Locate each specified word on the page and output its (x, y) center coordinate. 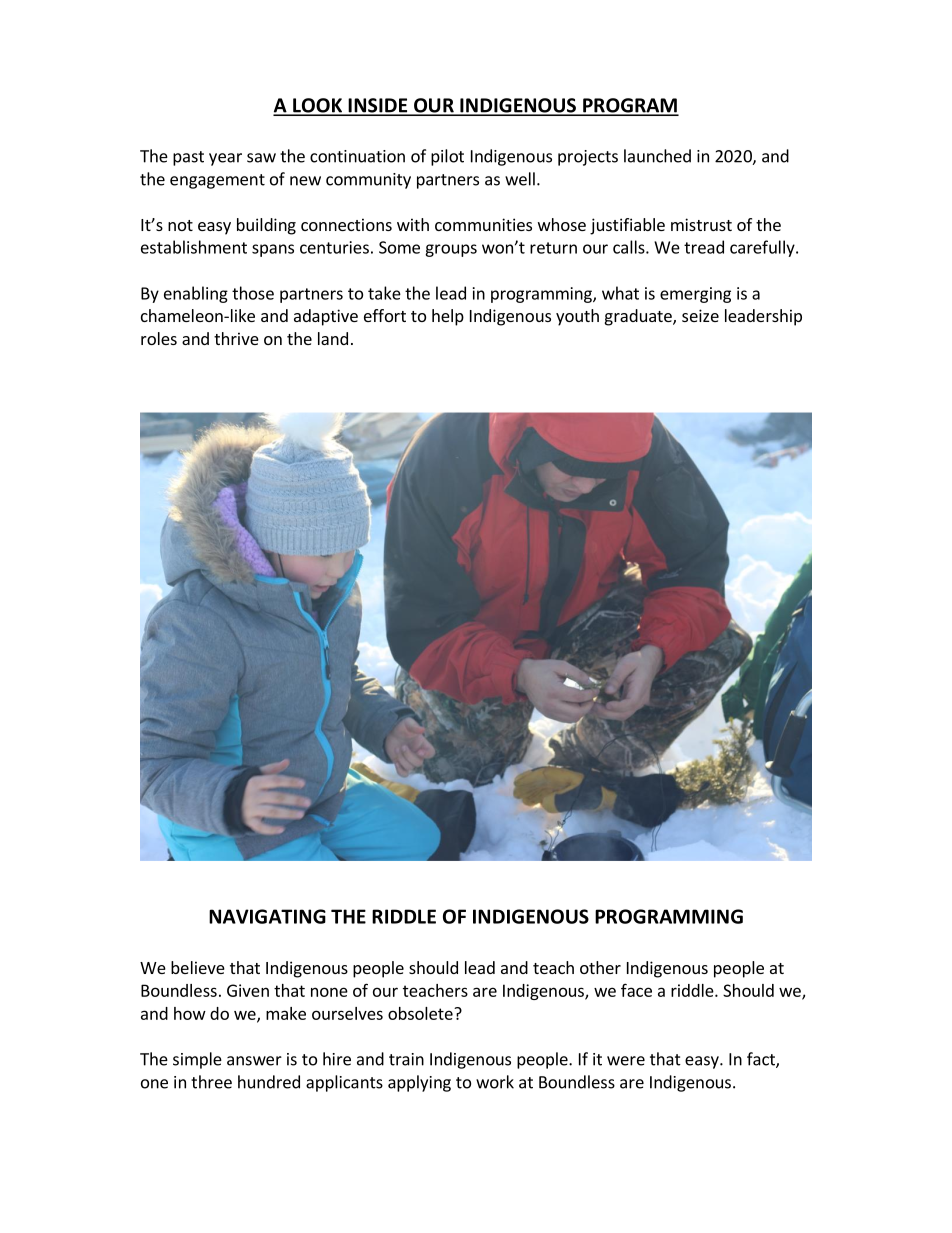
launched (657, 156)
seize (700, 315)
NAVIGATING (267, 916)
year (225, 159)
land (333, 338)
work (495, 1082)
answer (254, 1061)
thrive (236, 338)
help (448, 317)
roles (159, 338)
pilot (447, 157)
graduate (639, 317)
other (600, 967)
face (636, 990)
